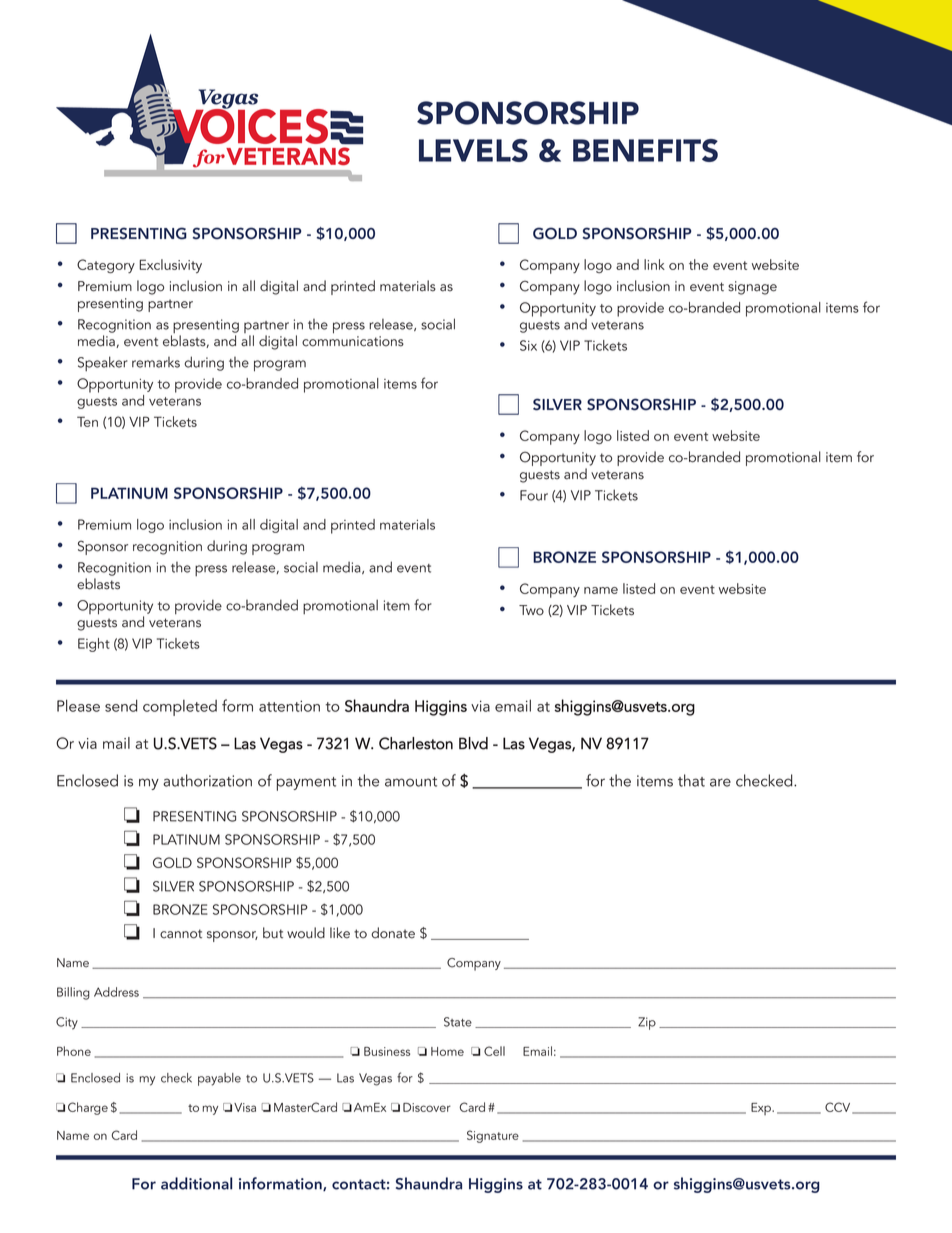 This image has width=952, height=1233. Describe the element at coordinates (427, 1107) in the image. I see `Discover` at that location.
